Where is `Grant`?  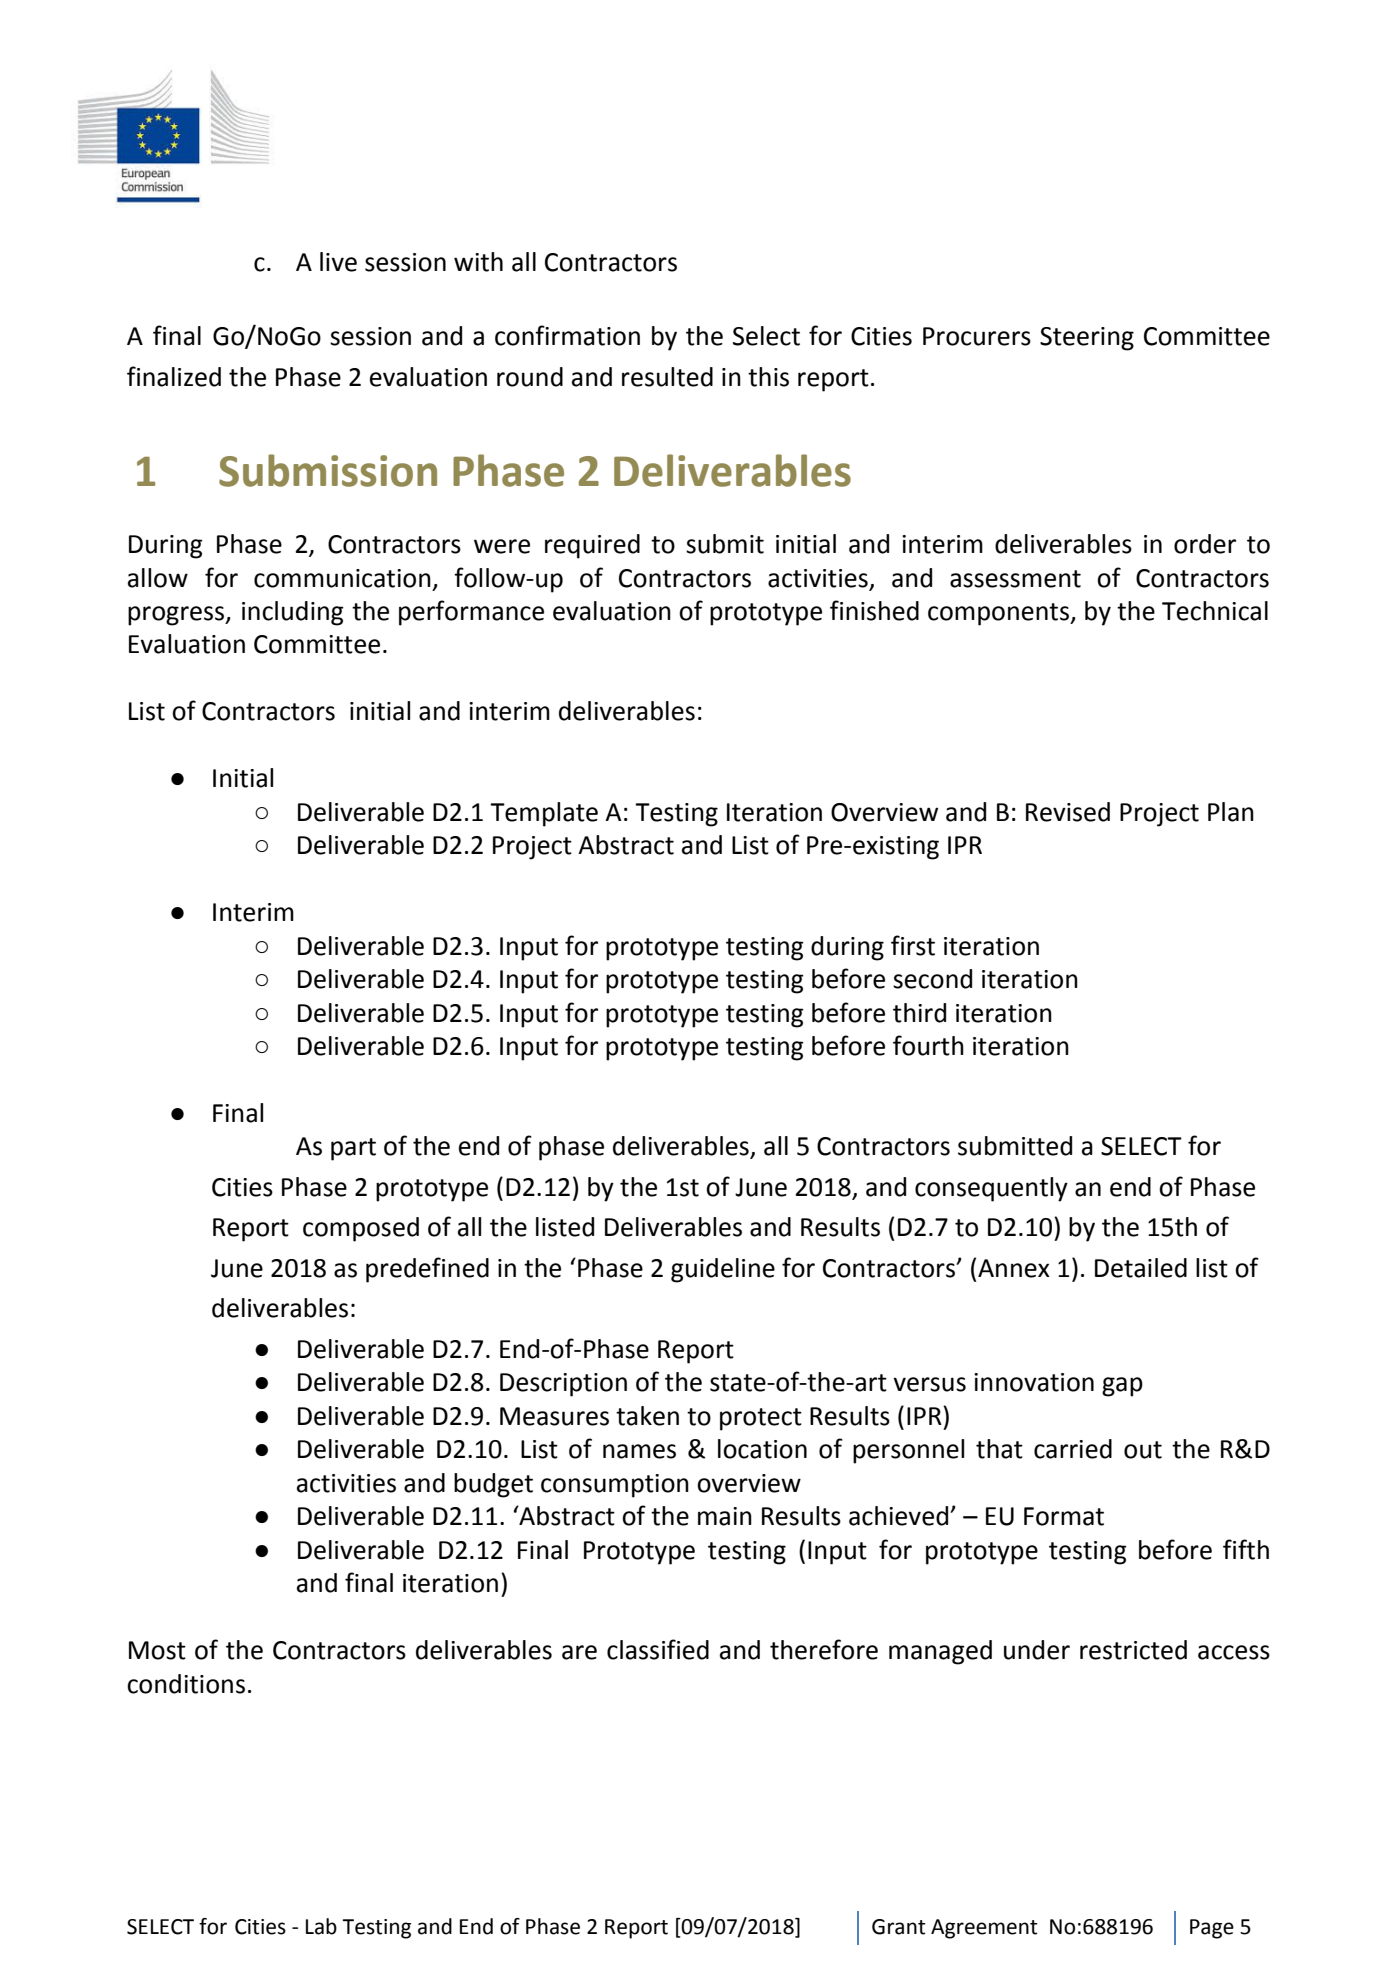
Grant is located at coordinates (899, 1927).
